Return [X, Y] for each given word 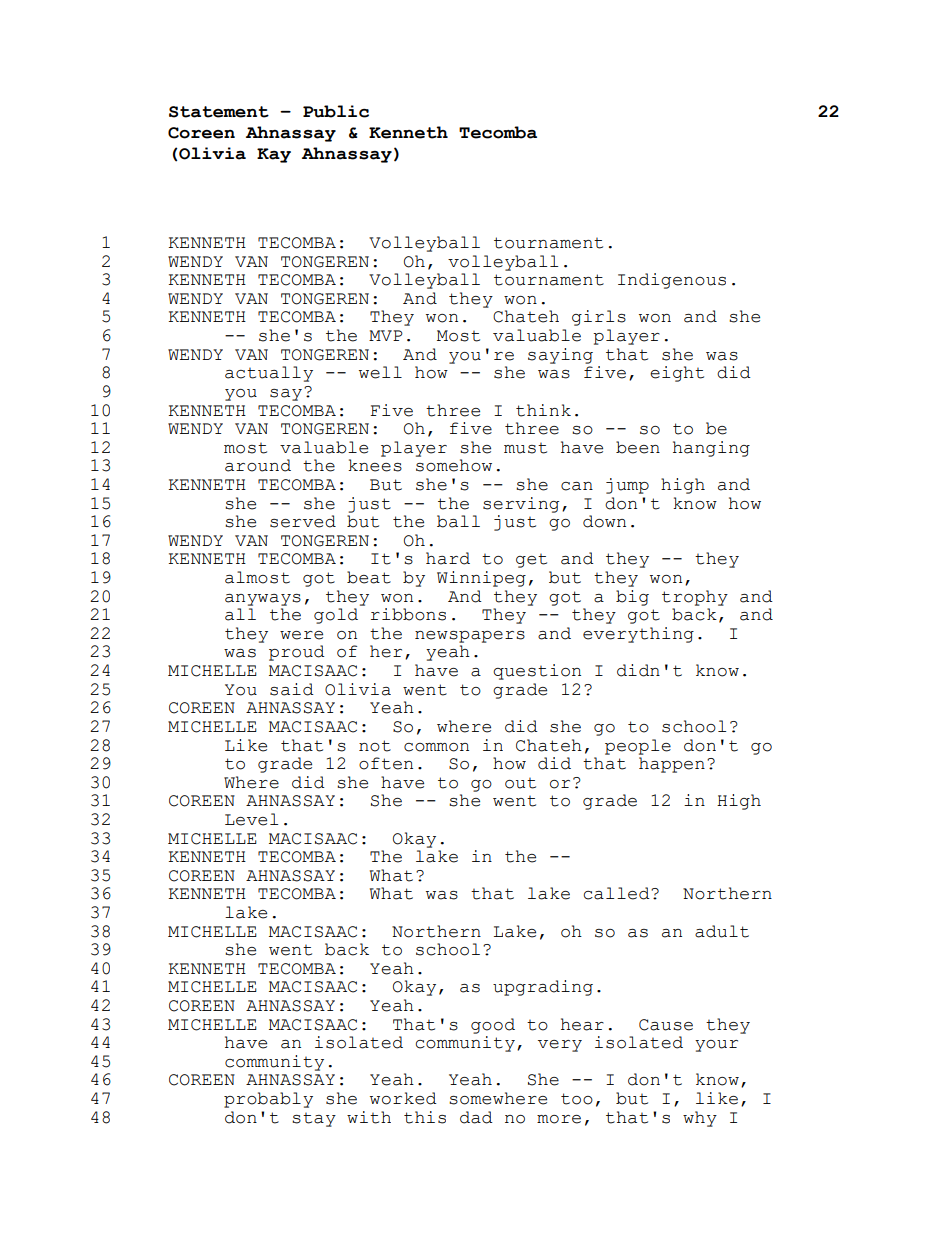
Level [251, 819]
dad [476, 1117]
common [436, 747]
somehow [454, 465]
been [638, 447]
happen [672, 765]
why [700, 1119]
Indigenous [672, 281]
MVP [386, 335]
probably [268, 1100]
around [258, 465]
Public [336, 111]
